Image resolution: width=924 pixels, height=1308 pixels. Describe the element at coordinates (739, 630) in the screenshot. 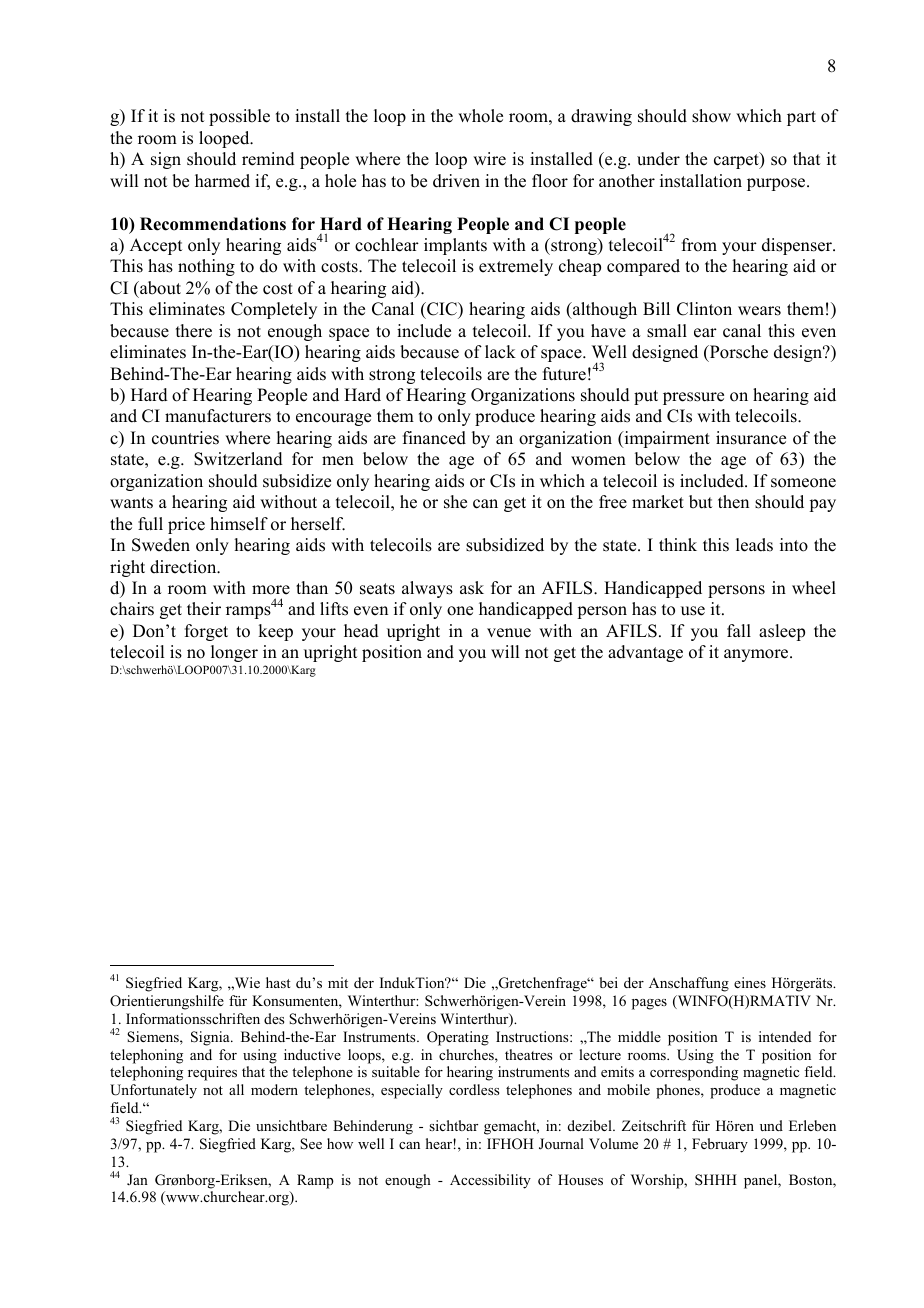

I see `fall` at that location.
